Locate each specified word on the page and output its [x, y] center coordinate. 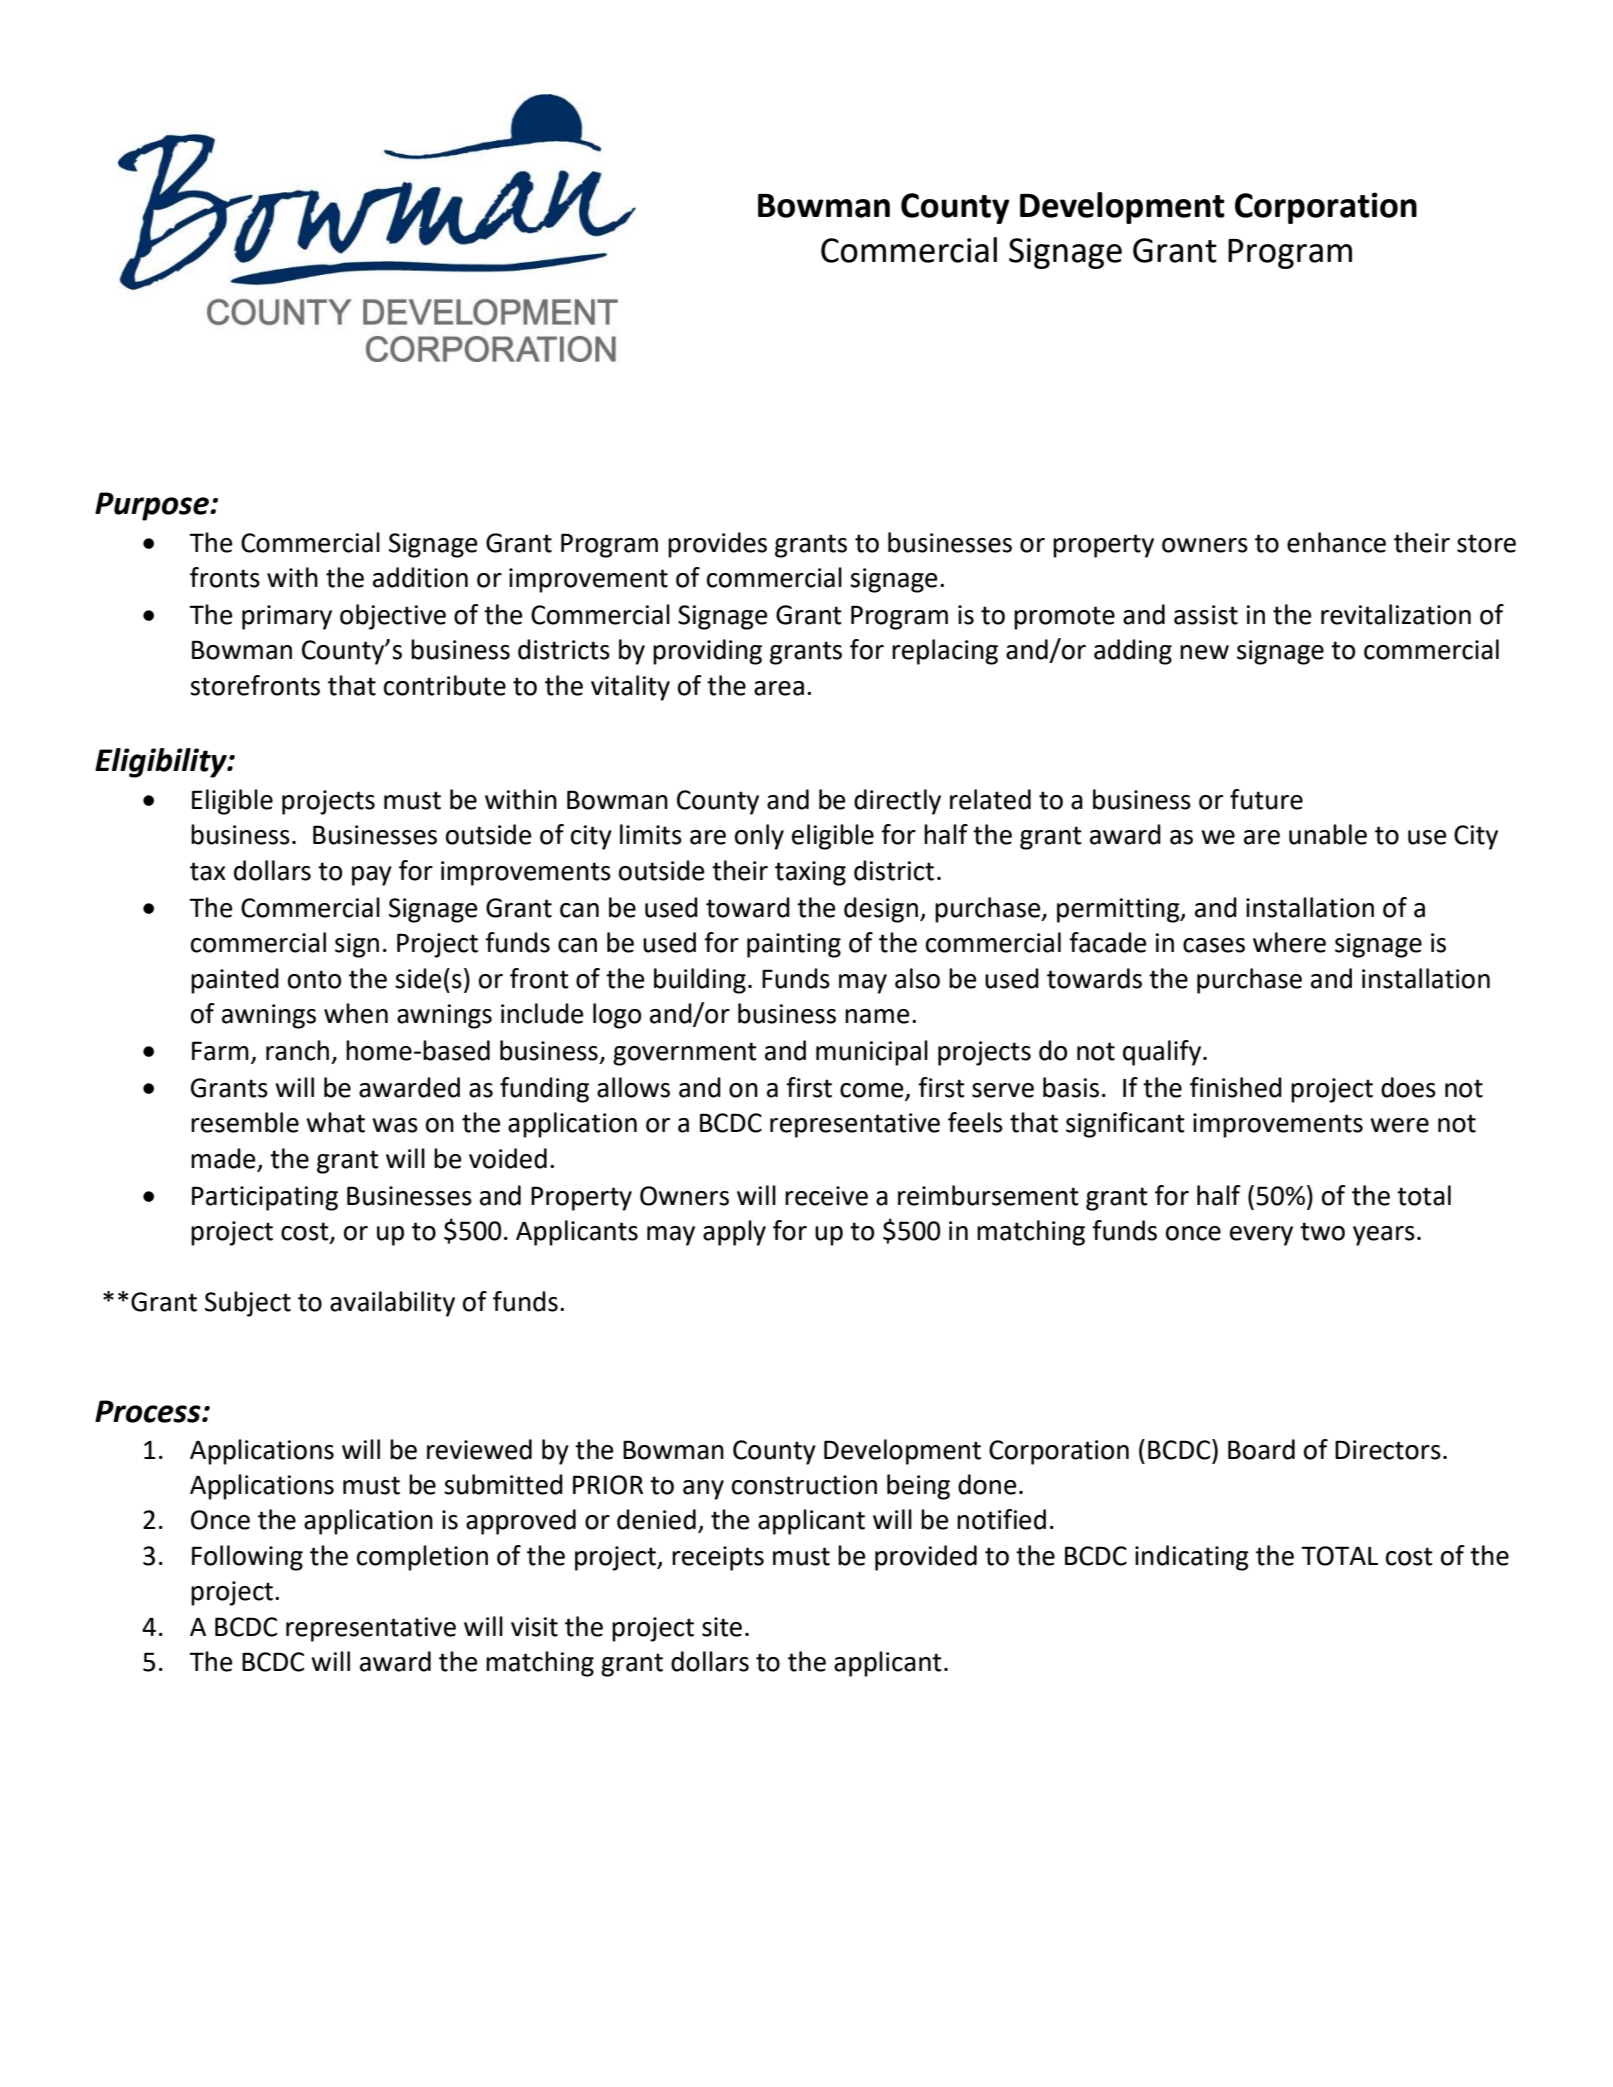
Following [247, 1558]
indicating [1192, 1558]
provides [717, 545]
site [722, 1627]
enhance [1336, 542]
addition [420, 577]
